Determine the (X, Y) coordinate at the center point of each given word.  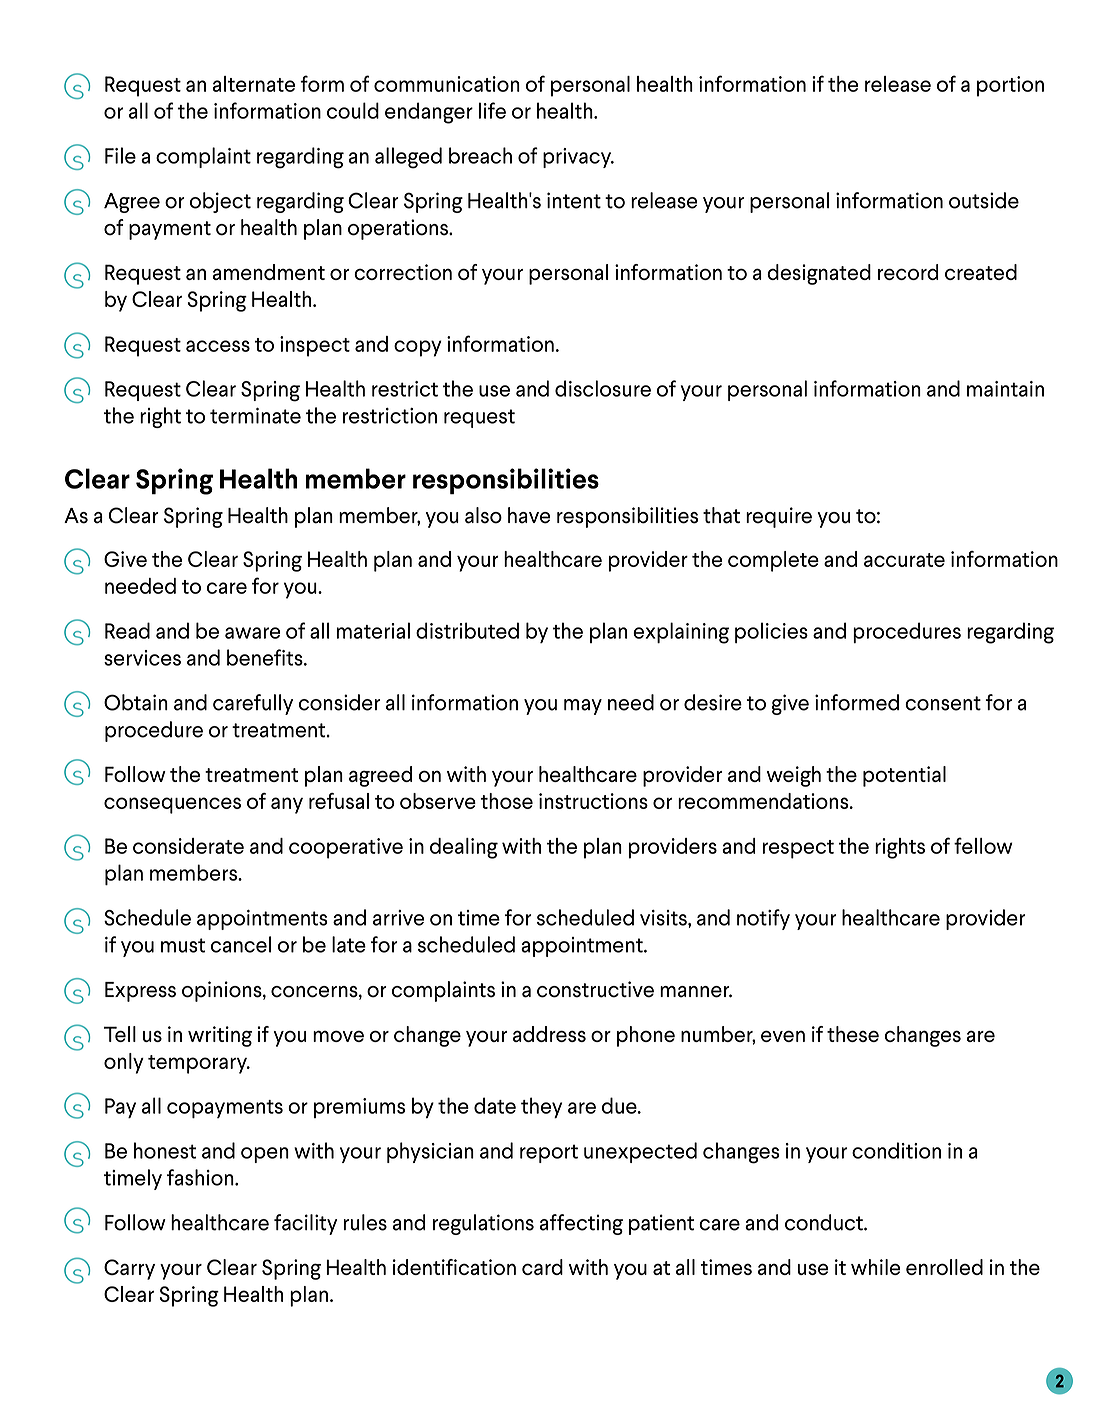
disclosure (603, 388)
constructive (595, 989)
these (853, 1034)
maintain (1005, 389)
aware (252, 633)
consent (943, 703)
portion (1010, 86)
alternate (254, 84)
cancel (241, 944)
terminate (255, 416)
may (583, 707)
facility (305, 1224)
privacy (578, 158)
